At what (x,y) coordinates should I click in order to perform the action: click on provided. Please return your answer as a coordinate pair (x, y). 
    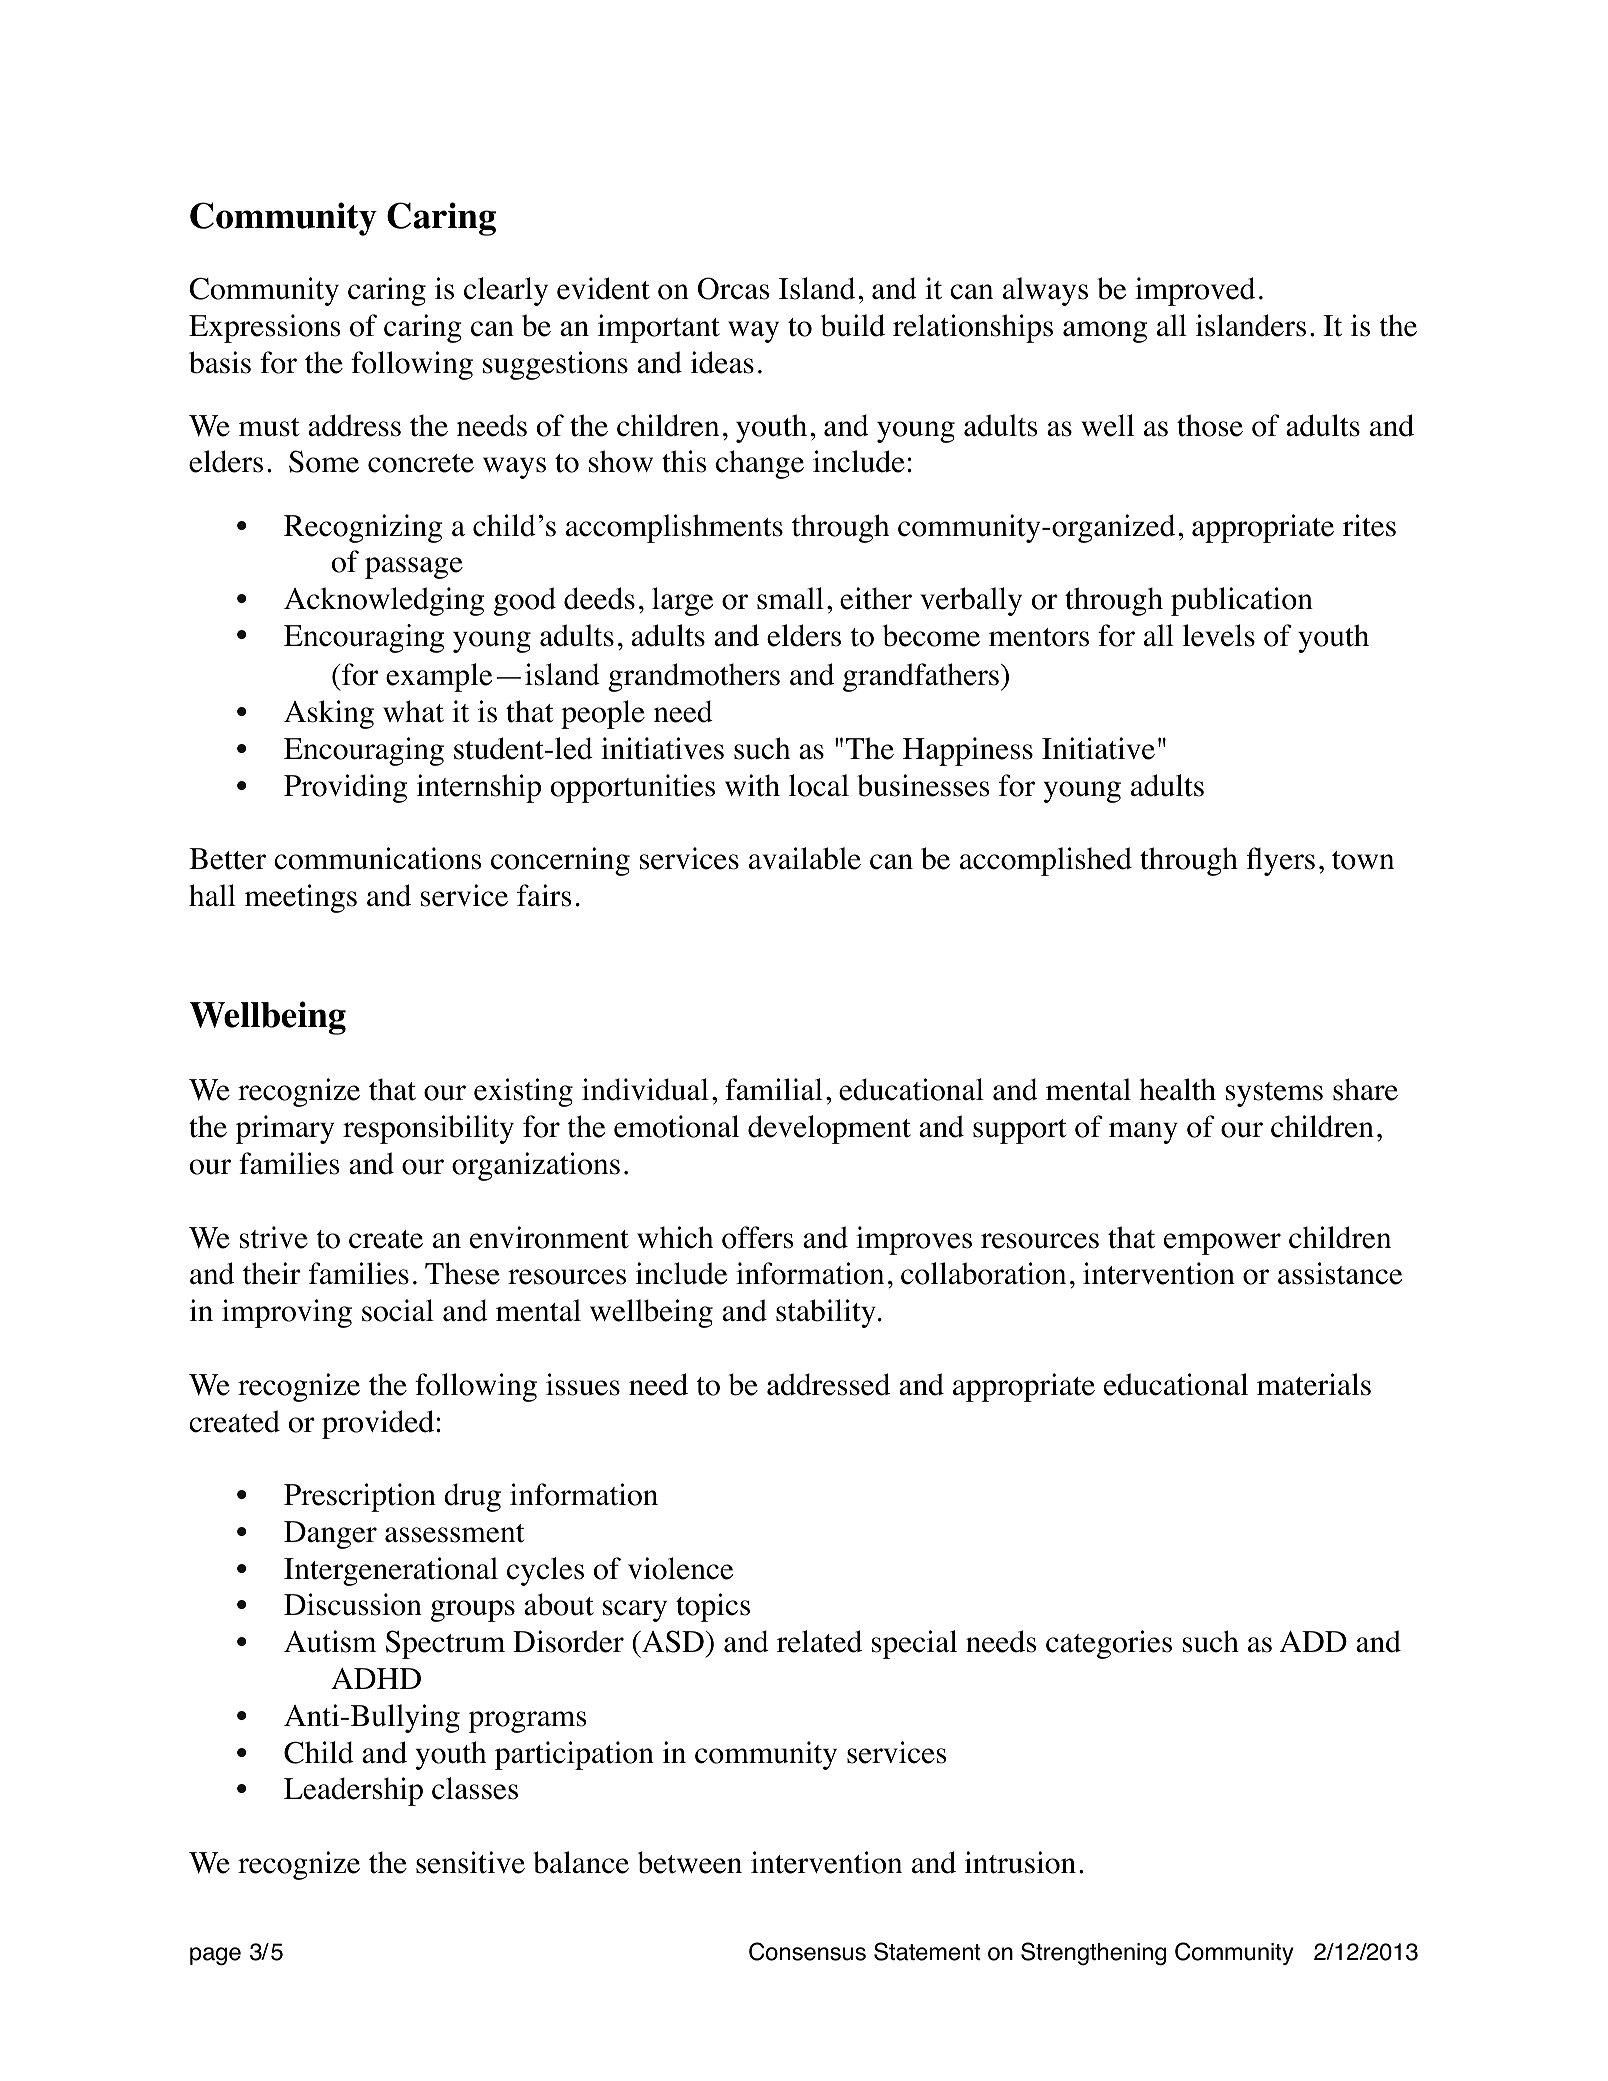
    Looking at the image, I should click on (378, 1424).
